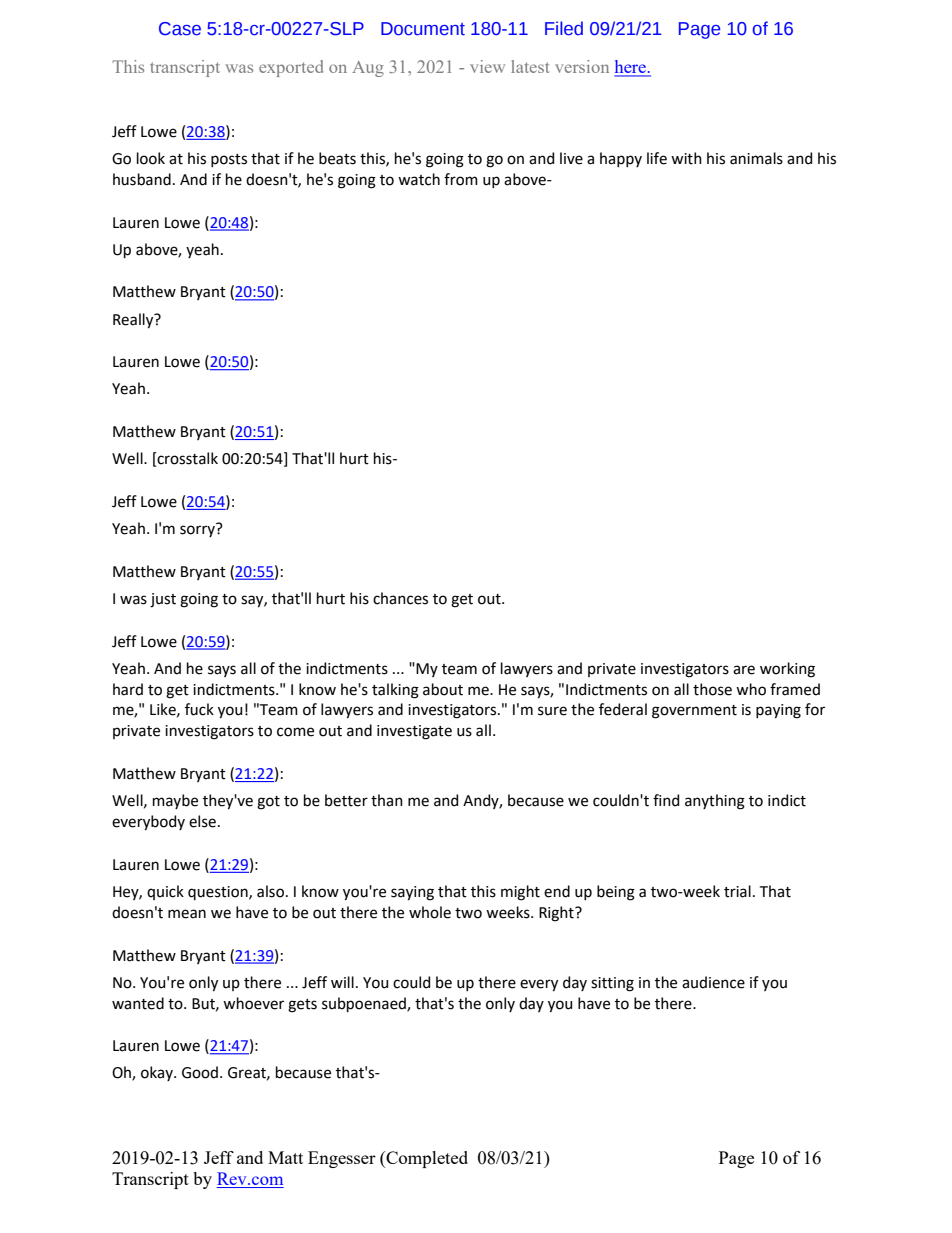 The width and height of the screenshot is (952, 1233). Describe the element at coordinates (487, 66) in the screenshot. I see `view` at that location.
